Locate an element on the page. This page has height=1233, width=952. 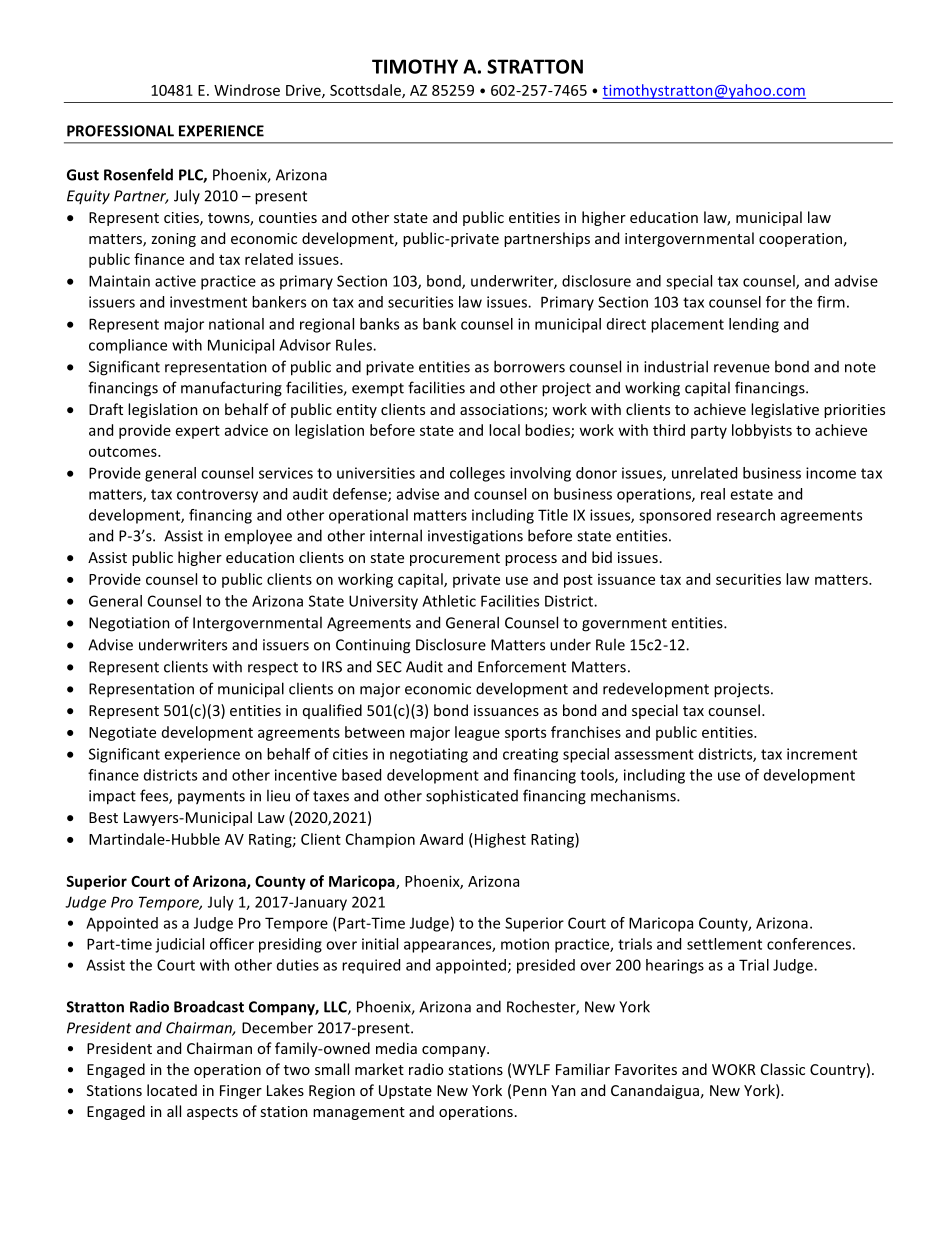
Scottsdale is located at coordinates (366, 91).
